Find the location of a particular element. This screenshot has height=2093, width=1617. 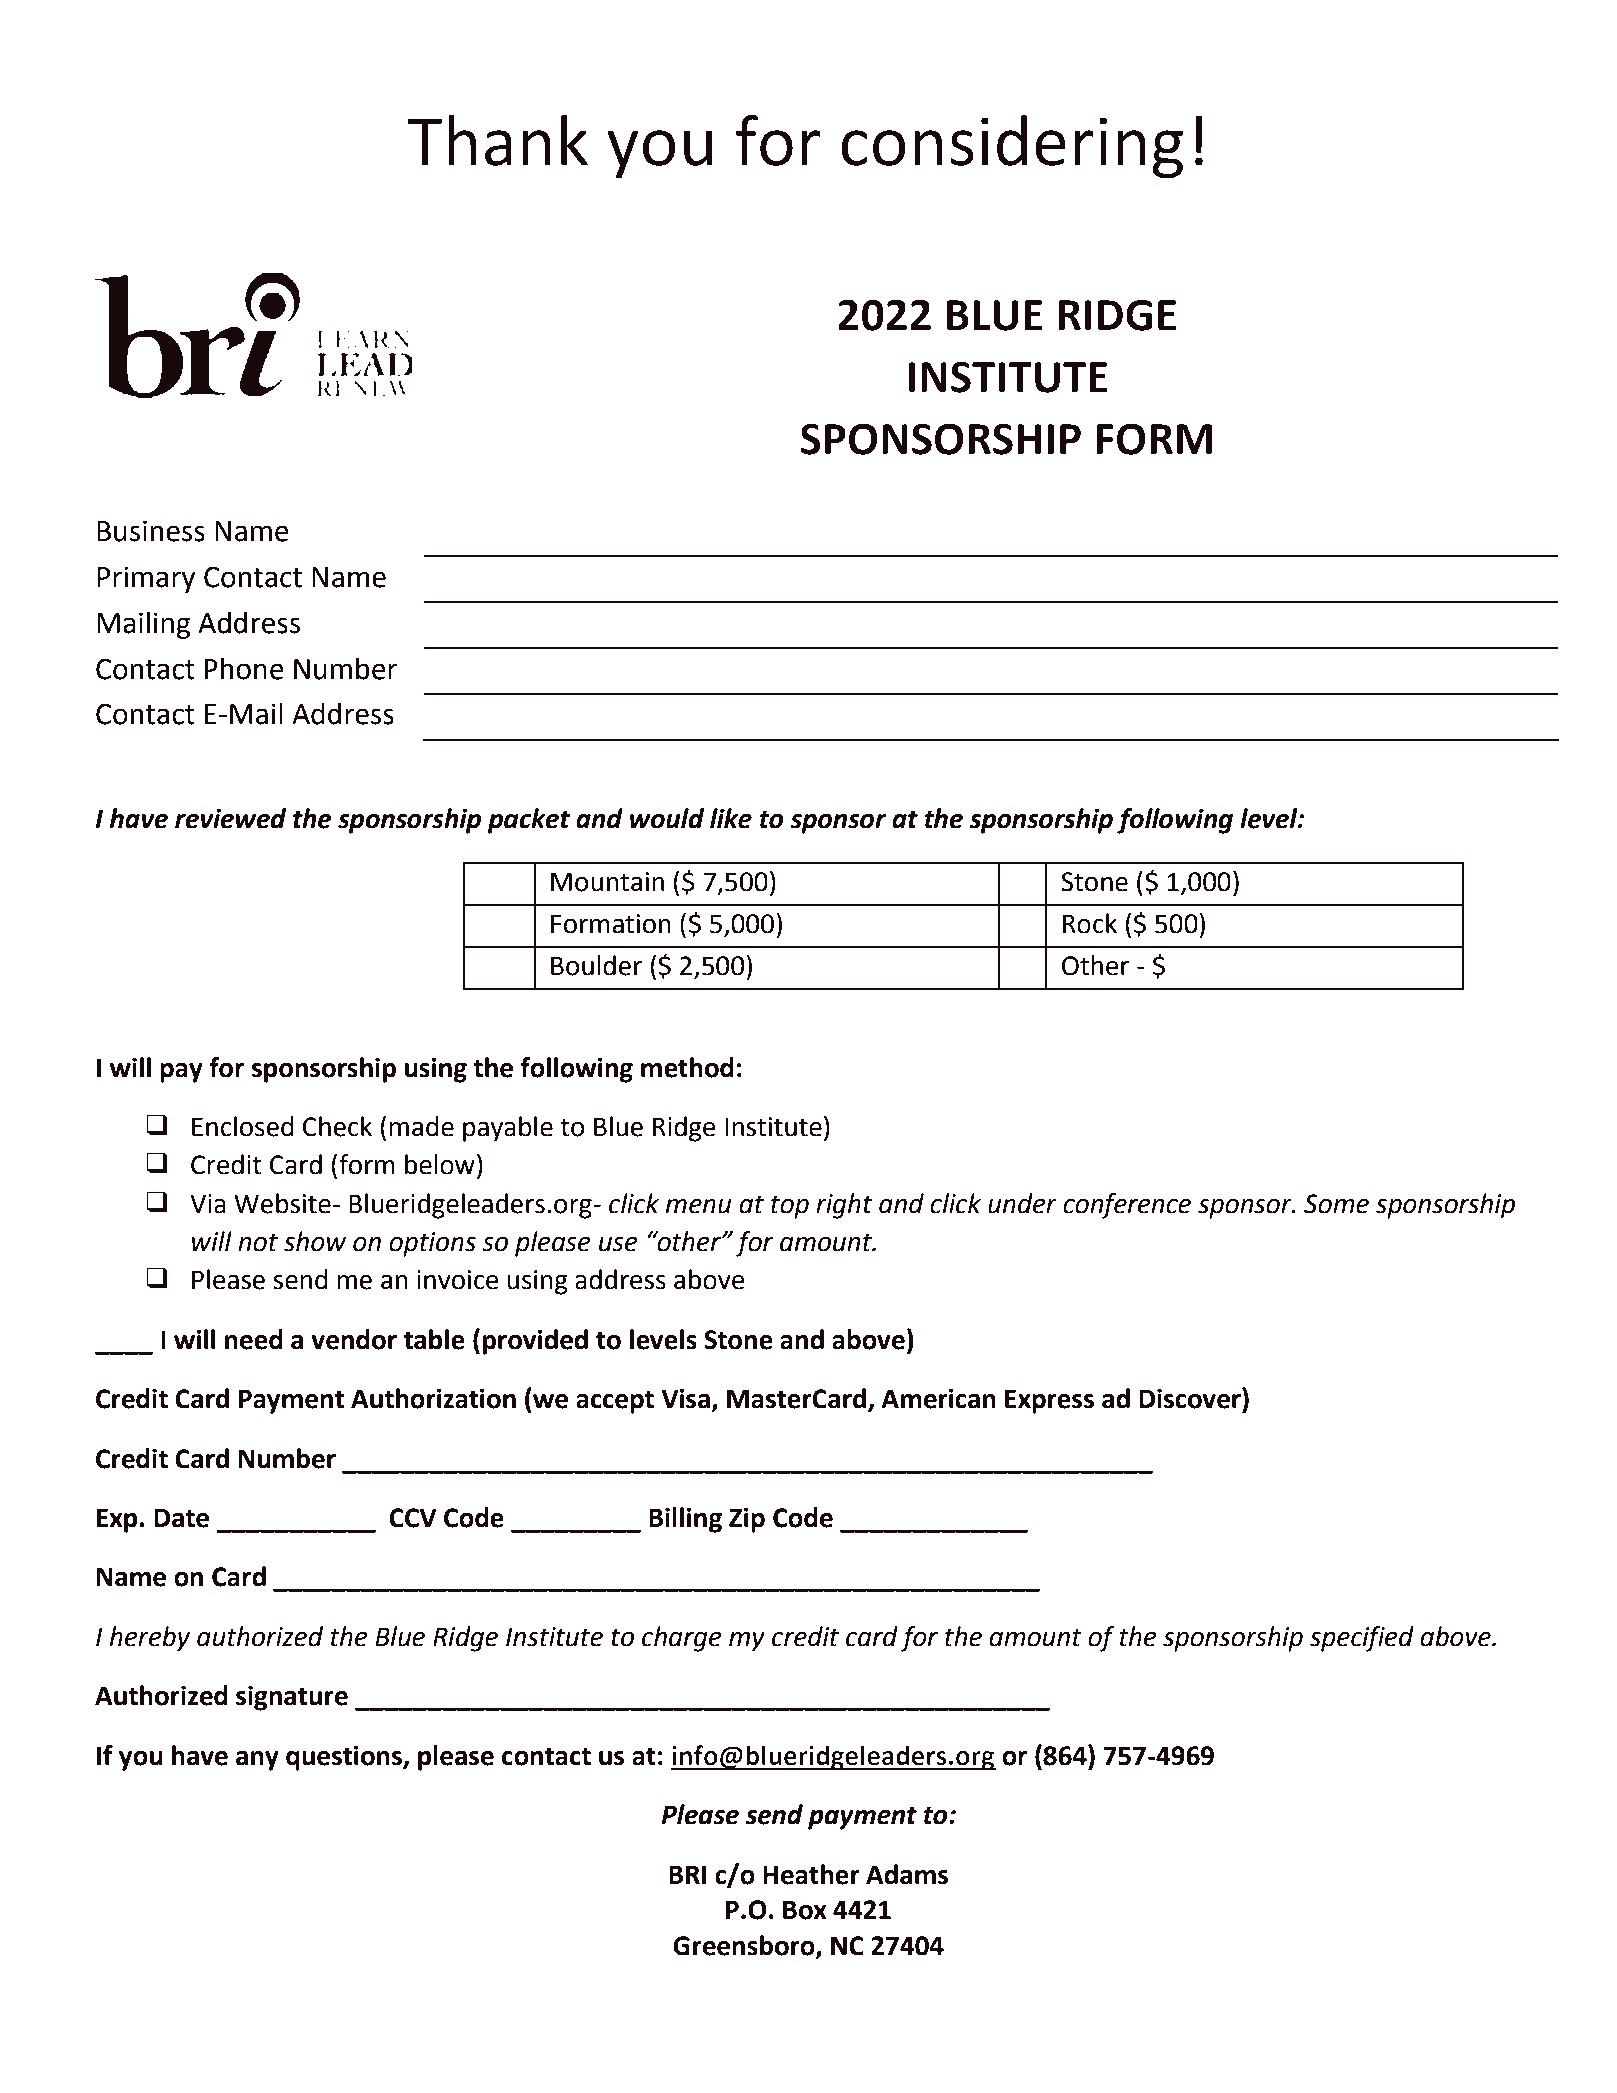

like is located at coordinates (731, 818).
